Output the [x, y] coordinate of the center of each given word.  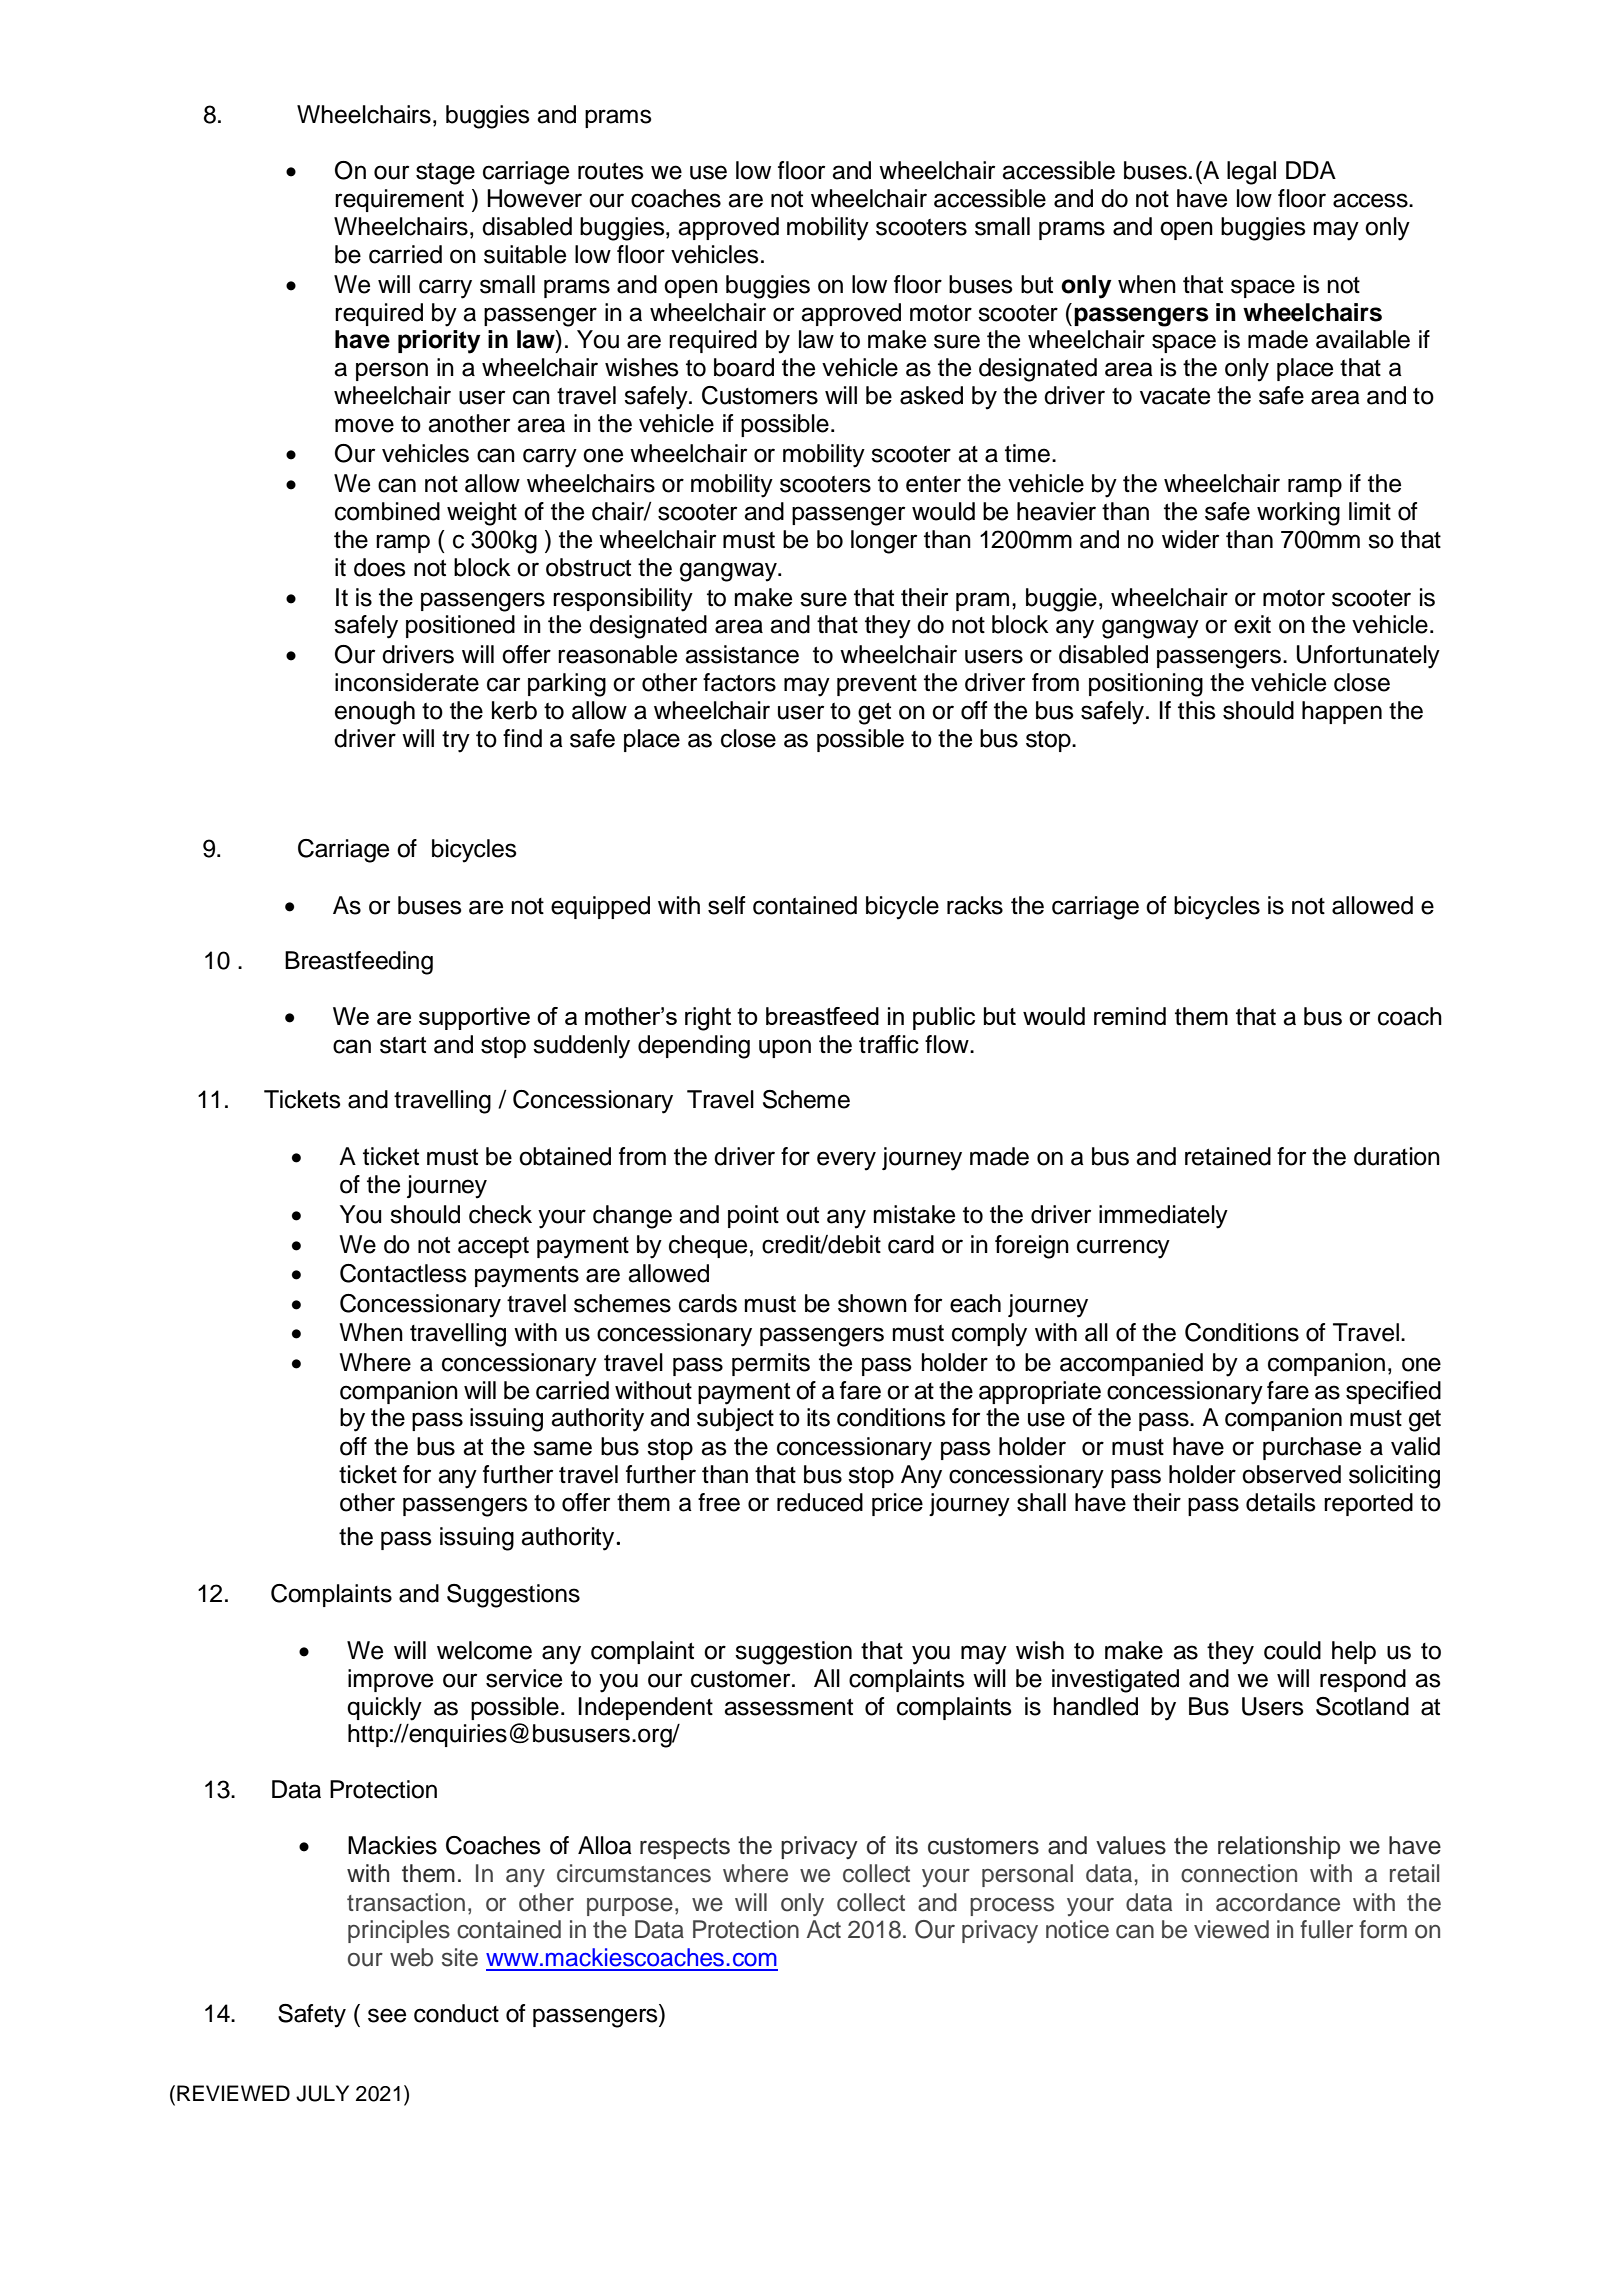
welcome [484, 1650]
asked [931, 395]
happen [1342, 712]
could [1292, 1650]
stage [445, 174]
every [846, 1161]
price [897, 1504]
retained [1228, 1156]
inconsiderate [407, 682]
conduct [456, 2013]
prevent [877, 685]
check [500, 1214]
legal [1251, 173]
